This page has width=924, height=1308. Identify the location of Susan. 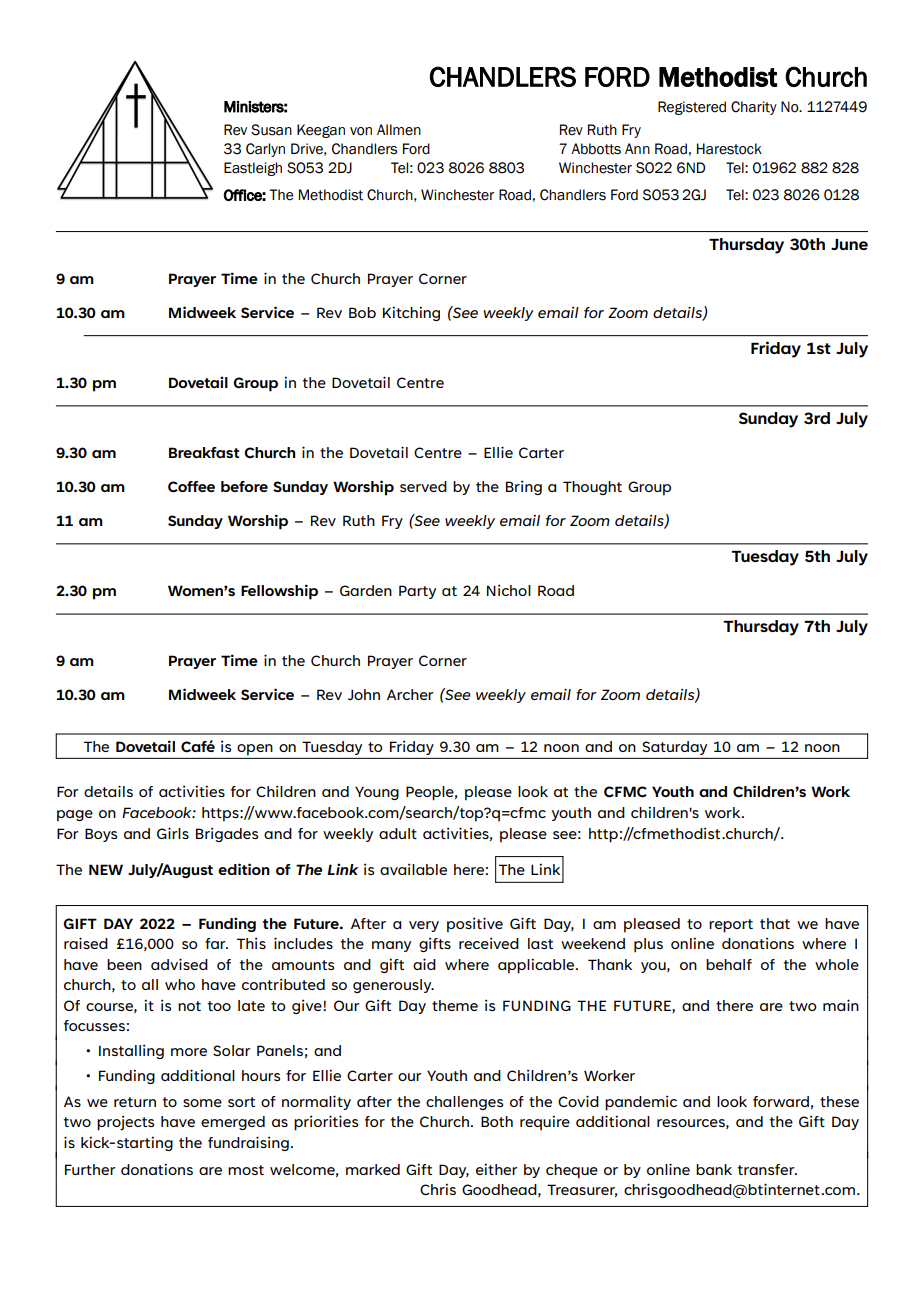
(271, 130).
